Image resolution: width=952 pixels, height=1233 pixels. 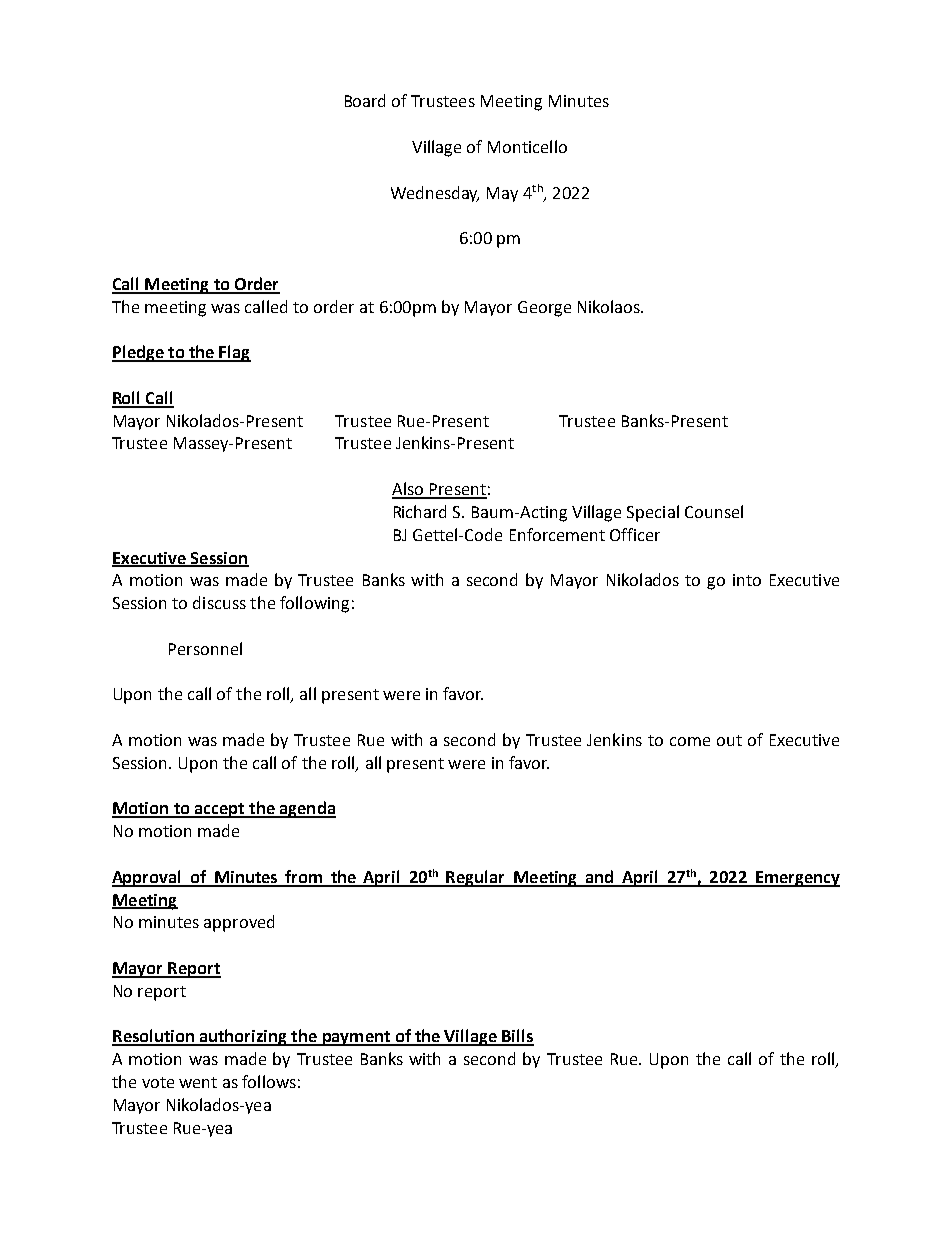 What do you see at coordinates (544, 309) in the screenshot?
I see `George` at bounding box center [544, 309].
